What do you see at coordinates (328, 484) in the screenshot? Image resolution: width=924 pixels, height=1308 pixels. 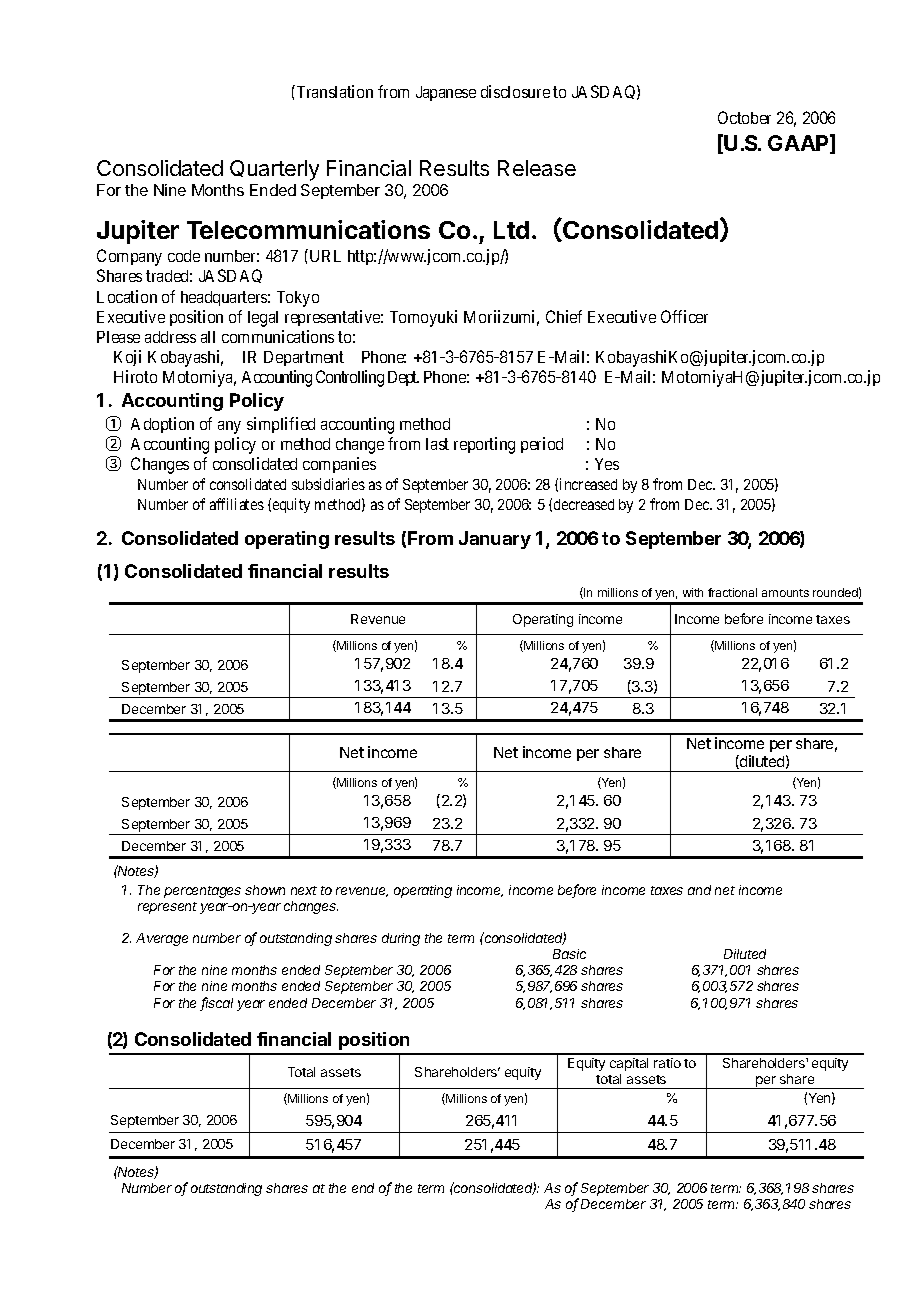 I see `subsidiaries` at bounding box center [328, 484].
